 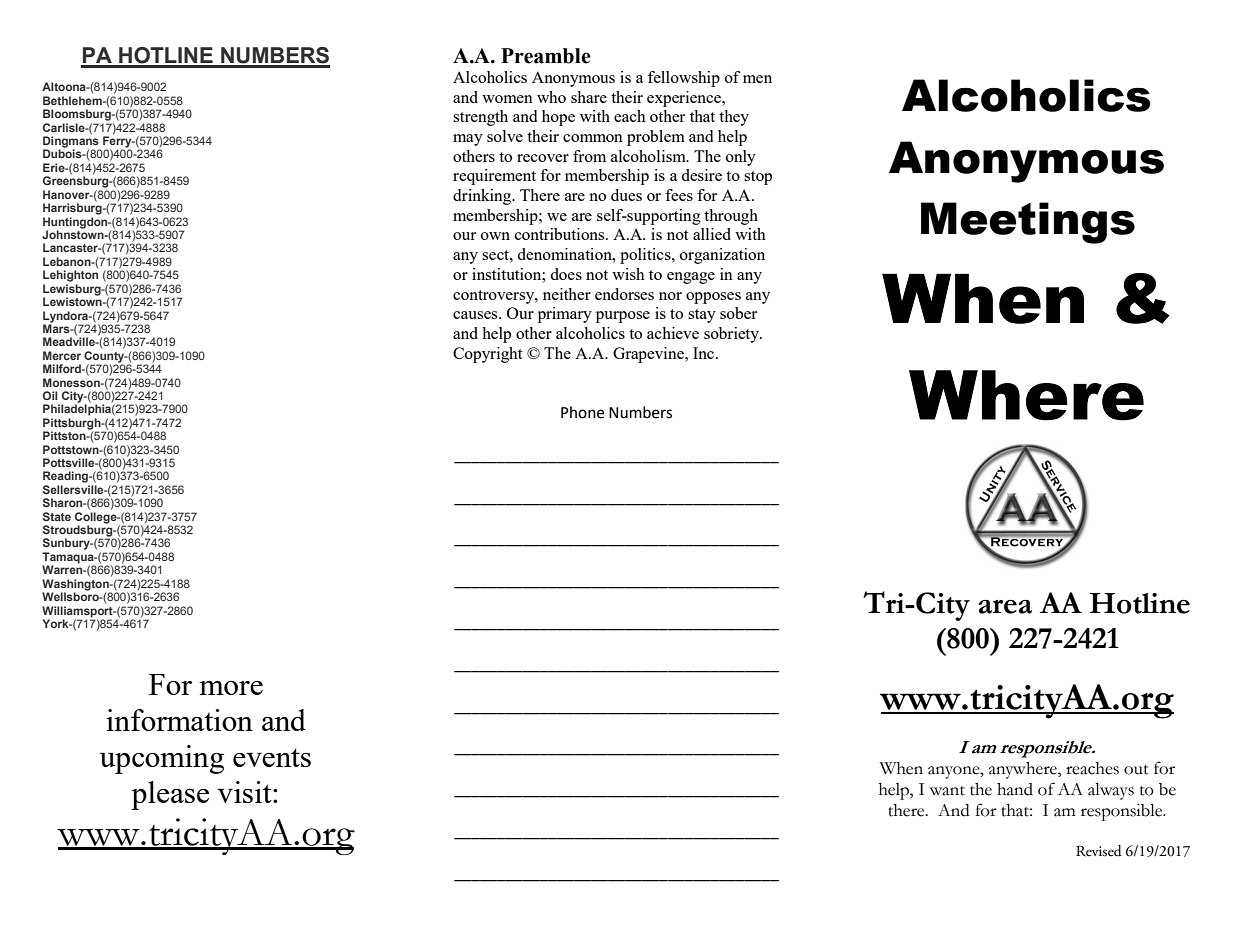 I want to click on drinking, so click(x=483, y=197).
